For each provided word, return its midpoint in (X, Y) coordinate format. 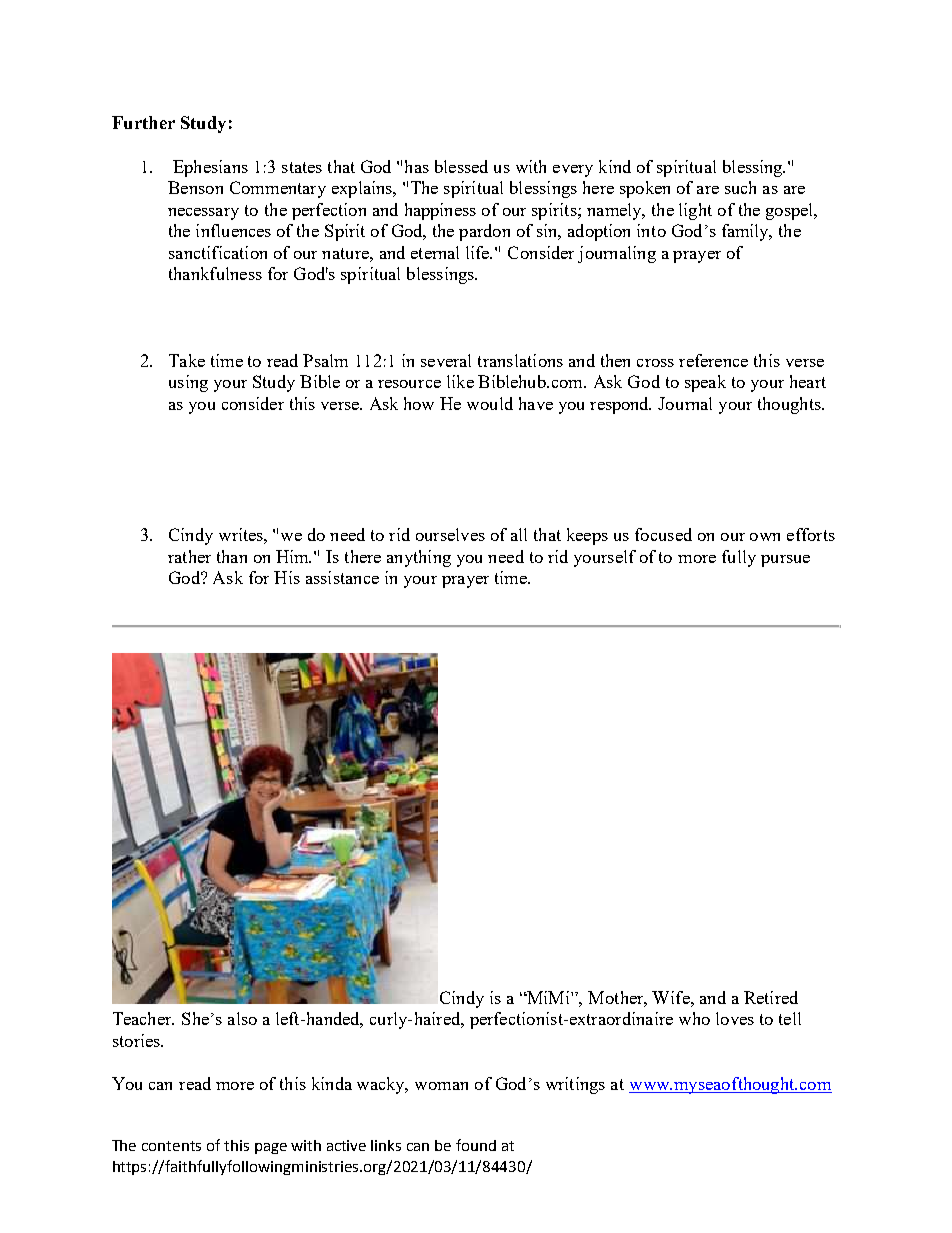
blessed (461, 166)
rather (189, 556)
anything (419, 558)
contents (171, 1146)
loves (735, 1018)
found (476, 1145)
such (740, 187)
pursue (785, 561)
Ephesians (210, 168)
